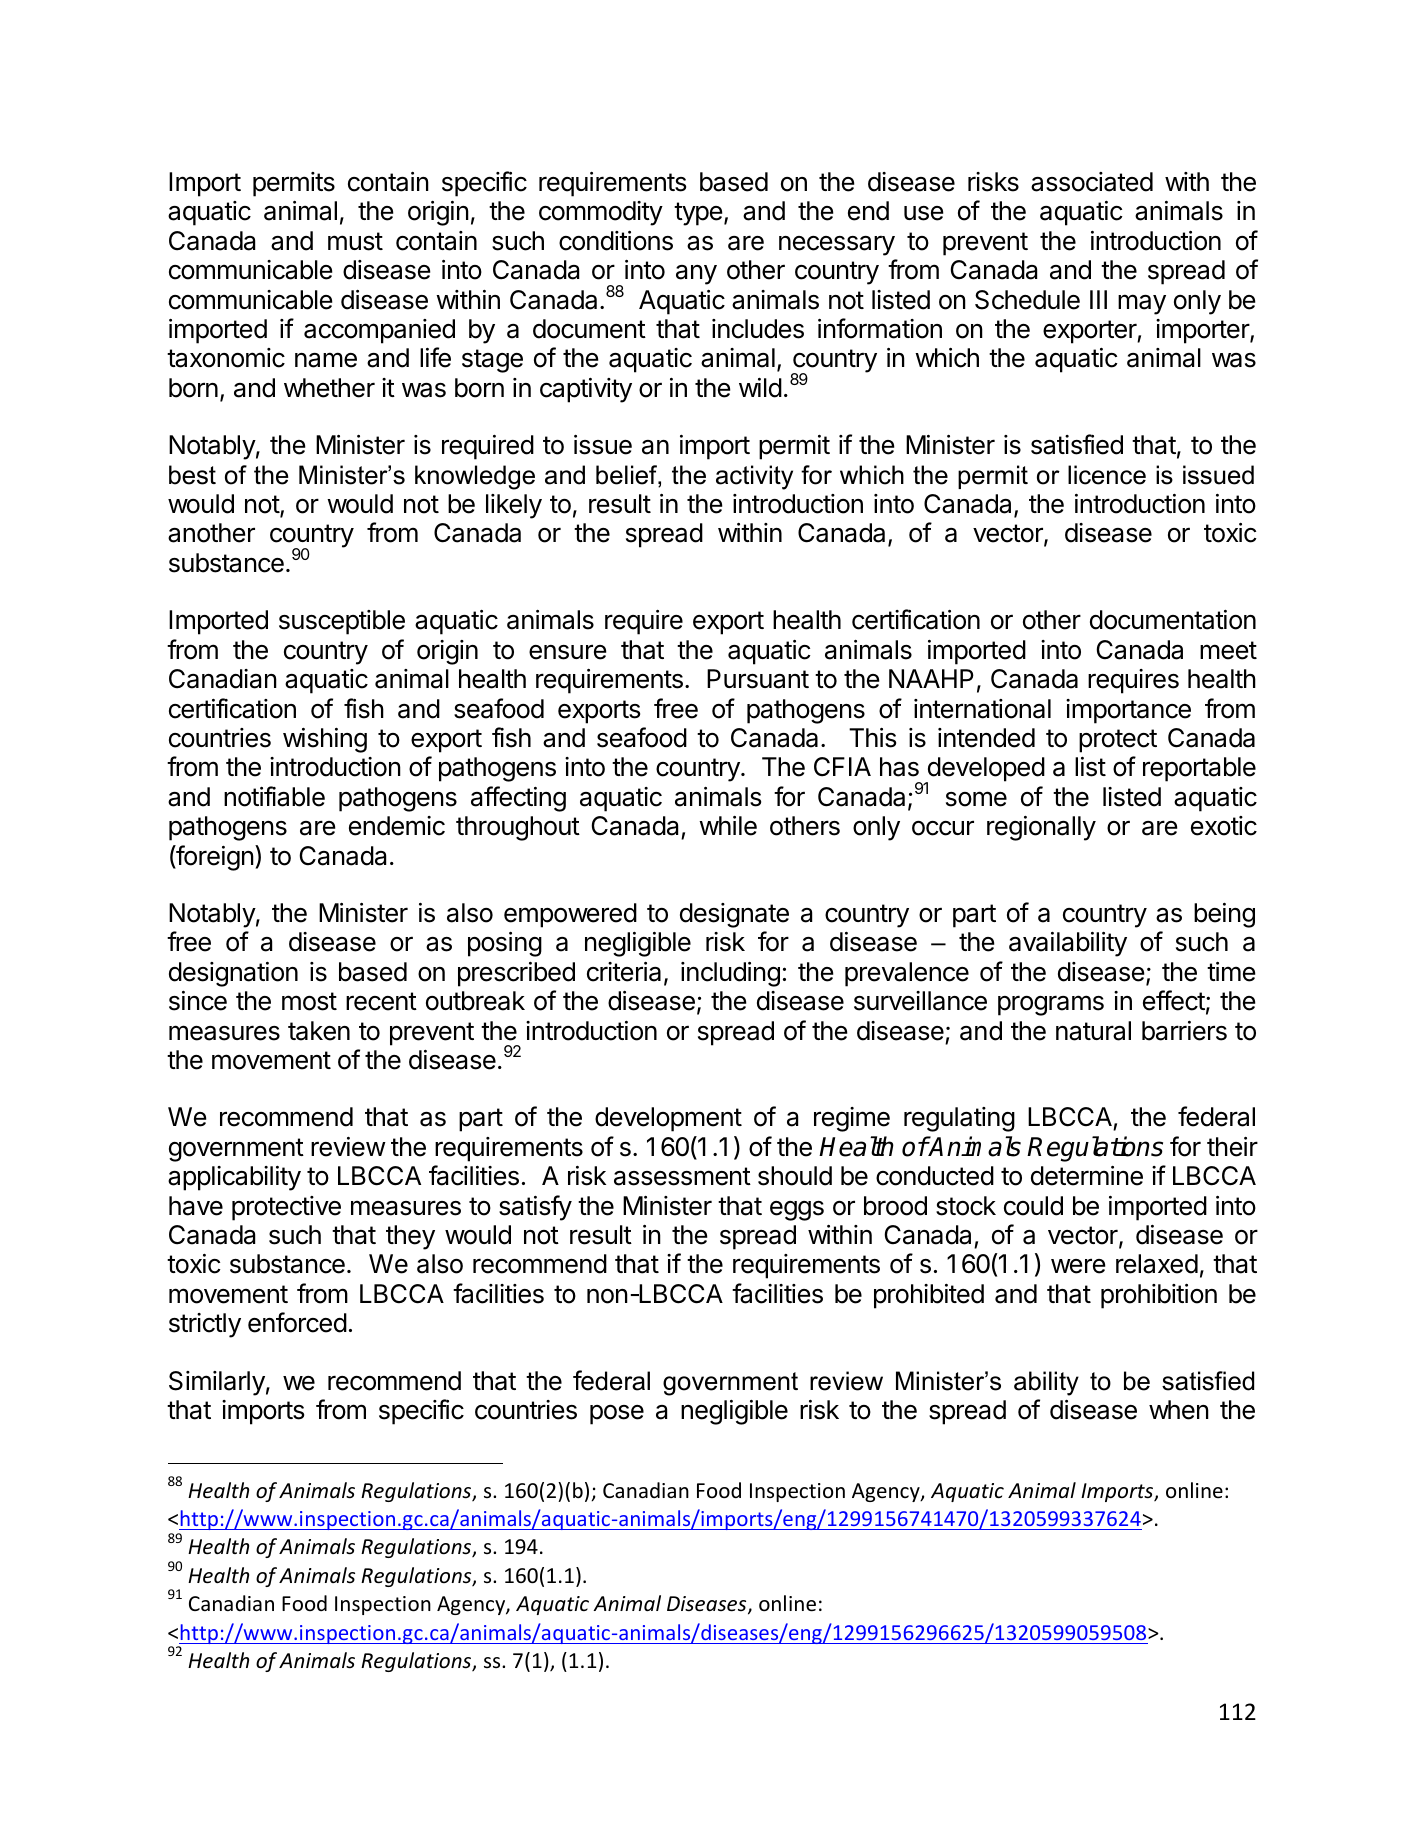 The width and height of the screenshot is (1424, 1842). I want to click on meet, so click(1228, 650).
